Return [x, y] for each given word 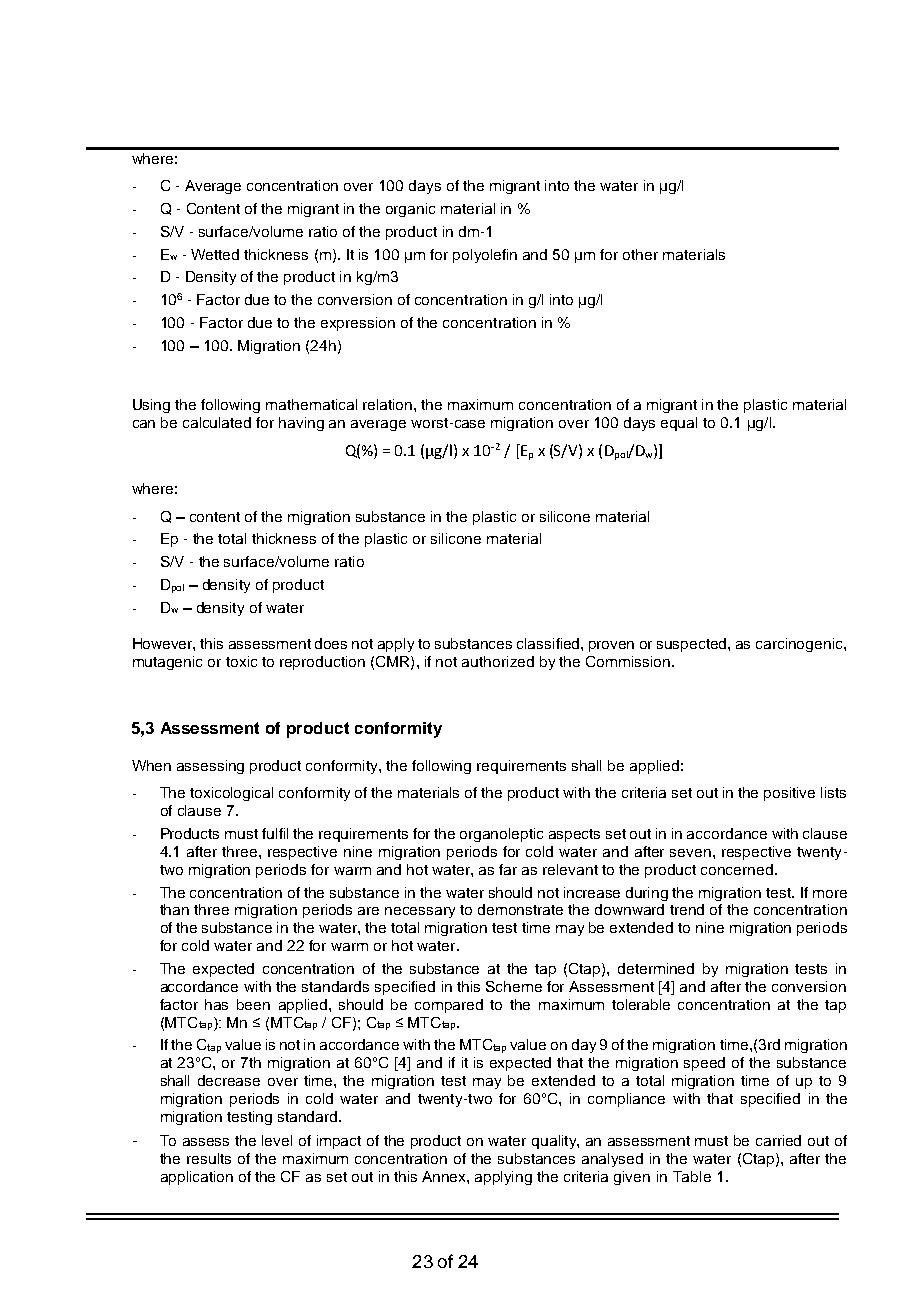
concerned [737, 869]
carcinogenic [800, 645]
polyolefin [485, 256]
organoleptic [501, 835]
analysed [612, 1160]
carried [778, 1140]
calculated [217, 422]
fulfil [275, 833]
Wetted [215, 254]
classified [549, 643]
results [209, 1158]
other [640, 254]
